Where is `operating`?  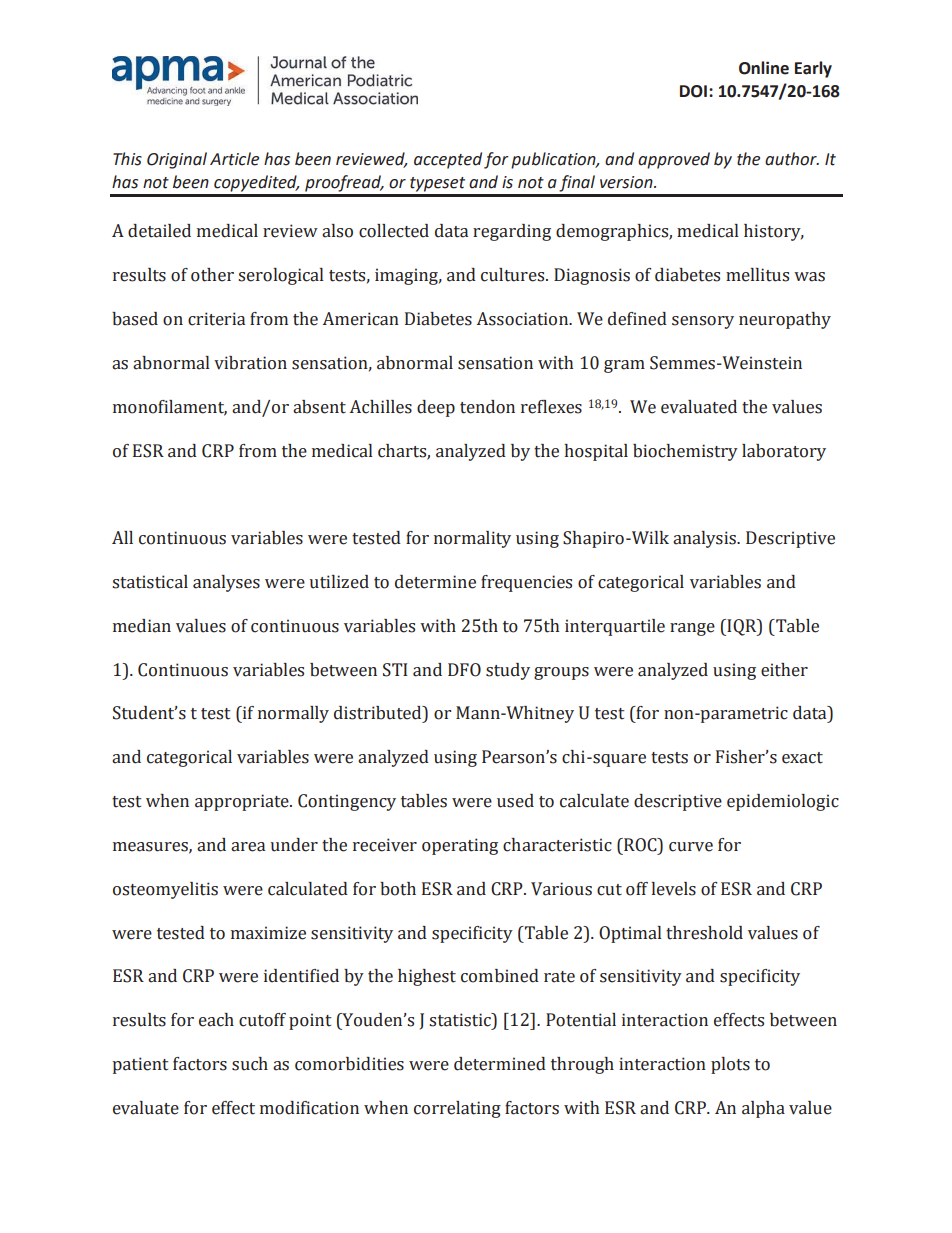
operating is located at coordinates (460, 846).
